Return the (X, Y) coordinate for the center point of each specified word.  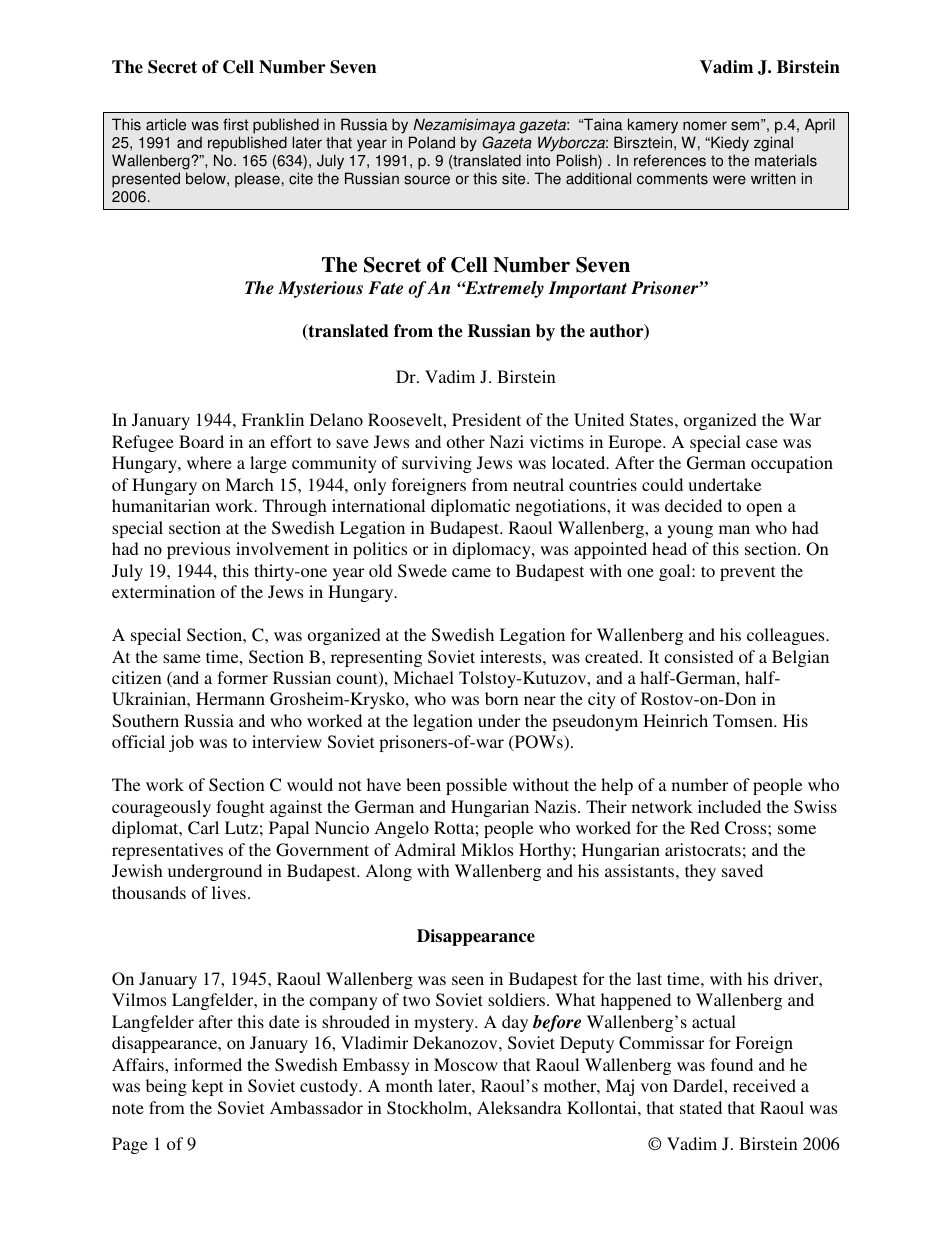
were (729, 180)
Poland (432, 142)
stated (701, 1107)
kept (207, 1087)
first (235, 124)
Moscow (466, 1064)
